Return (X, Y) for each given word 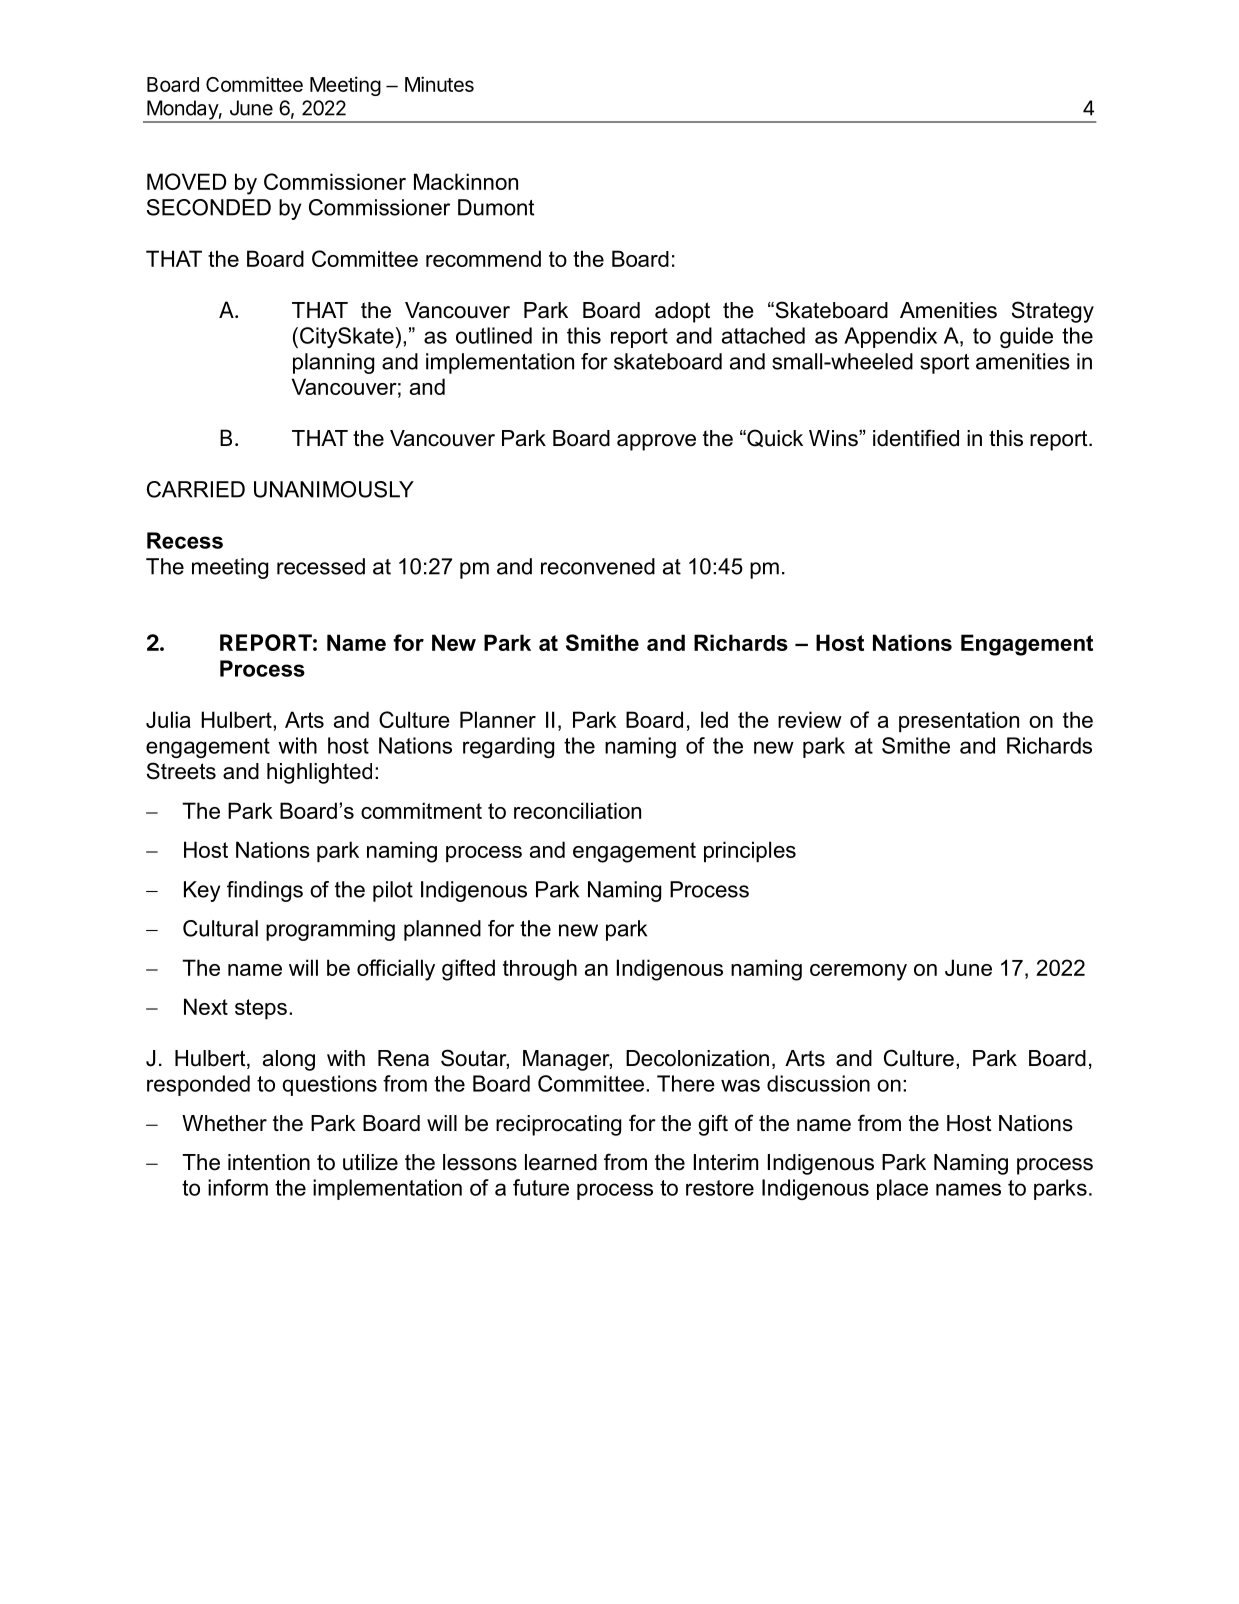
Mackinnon (466, 181)
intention (269, 1162)
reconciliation (577, 810)
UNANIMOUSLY (334, 489)
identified (916, 438)
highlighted (319, 773)
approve (656, 442)
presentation (959, 721)
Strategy (1053, 312)
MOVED (186, 181)
